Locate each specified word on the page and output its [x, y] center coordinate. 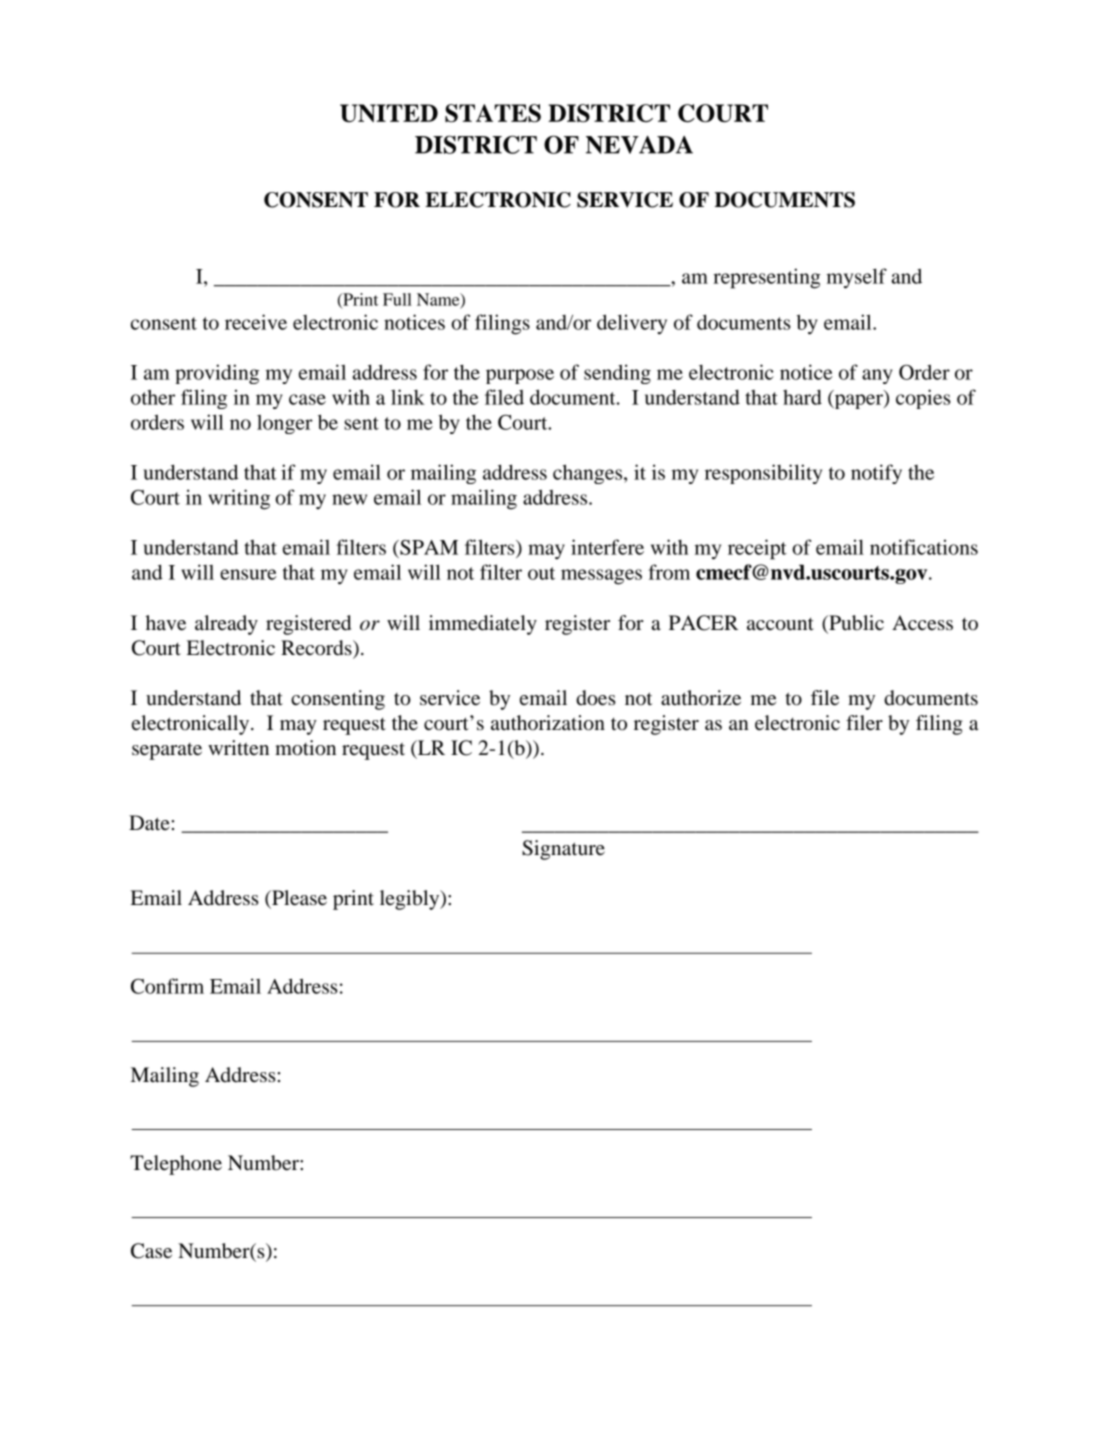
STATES [493, 113]
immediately [483, 625]
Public [855, 623]
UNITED [389, 113]
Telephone [176, 1165]
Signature [563, 850]
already [226, 625]
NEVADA [639, 145]
